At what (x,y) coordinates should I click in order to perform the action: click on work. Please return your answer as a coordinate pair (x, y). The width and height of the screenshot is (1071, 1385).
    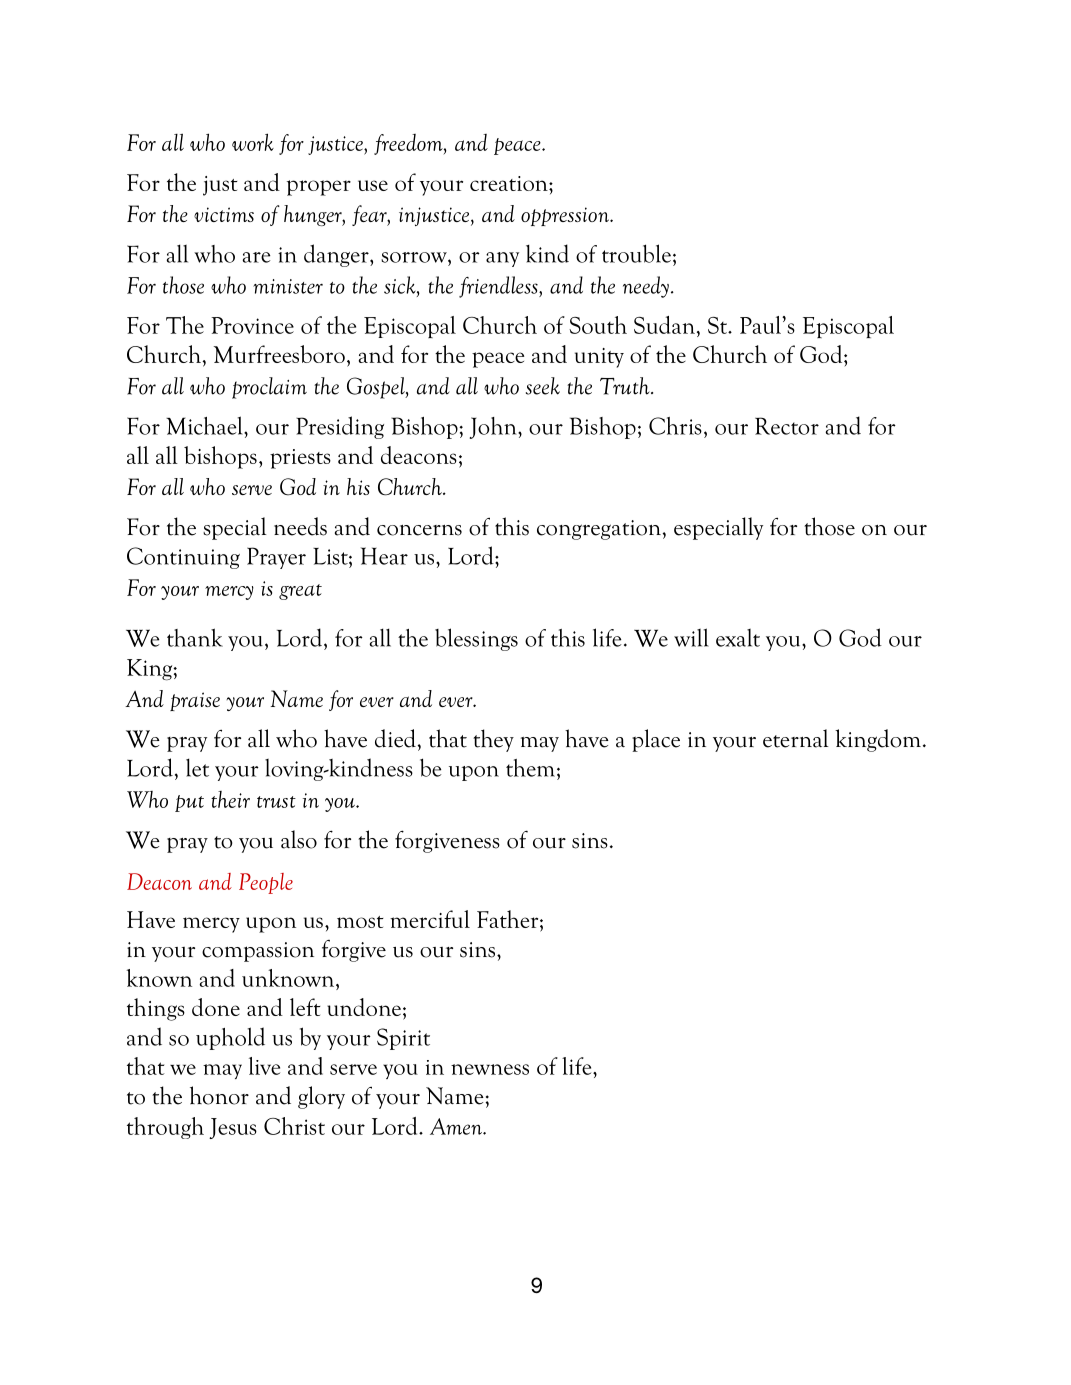
    Looking at the image, I should click on (253, 142).
